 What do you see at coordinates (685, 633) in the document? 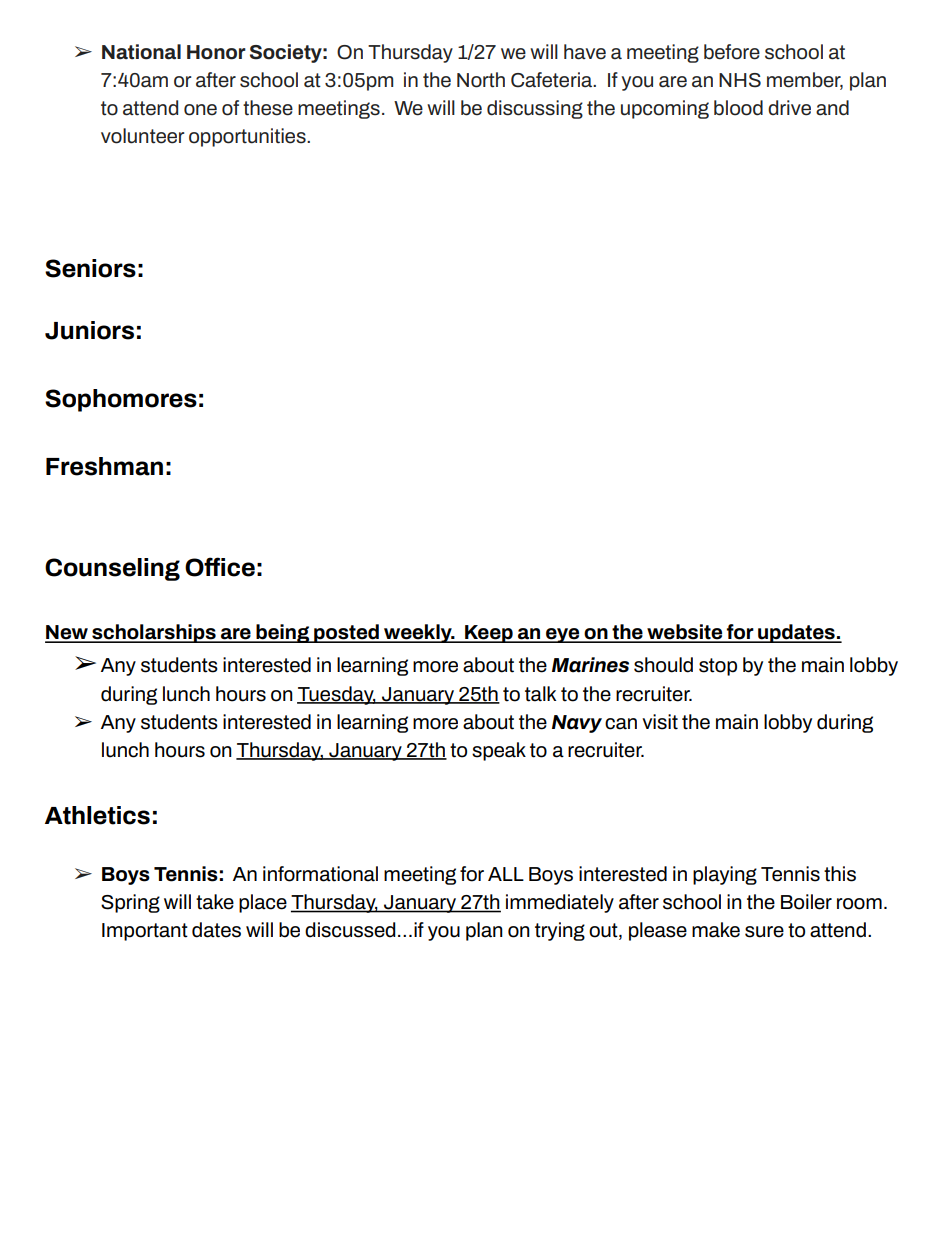
I see `website` at bounding box center [685, 633].
